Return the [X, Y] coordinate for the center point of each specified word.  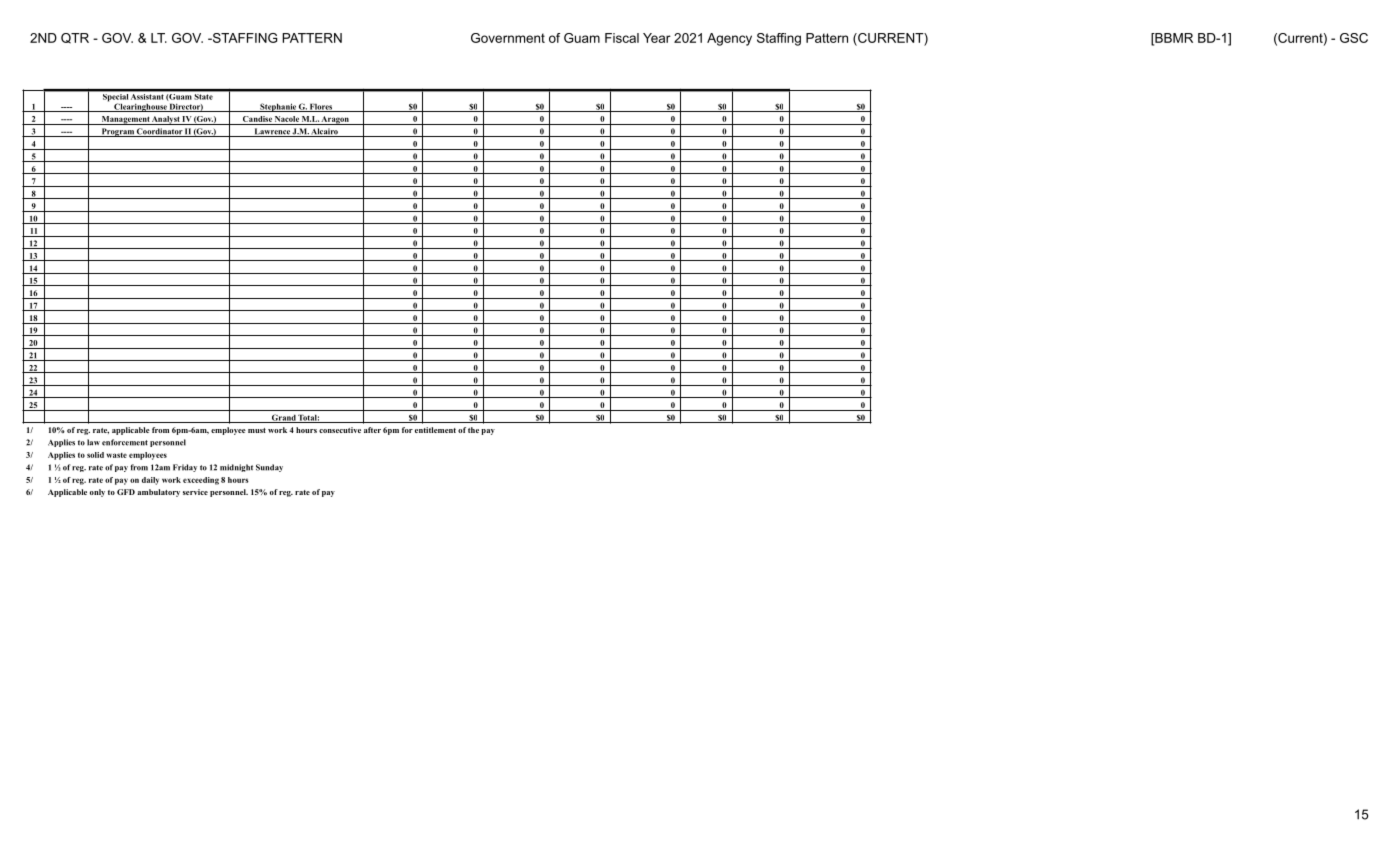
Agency [729, 39]
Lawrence [272, 132]
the [473, 430]
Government [508, 38]
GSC [1354, 38]
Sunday [269, 468]
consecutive [340, 430]
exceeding [201, 481]
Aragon [335, 120]
